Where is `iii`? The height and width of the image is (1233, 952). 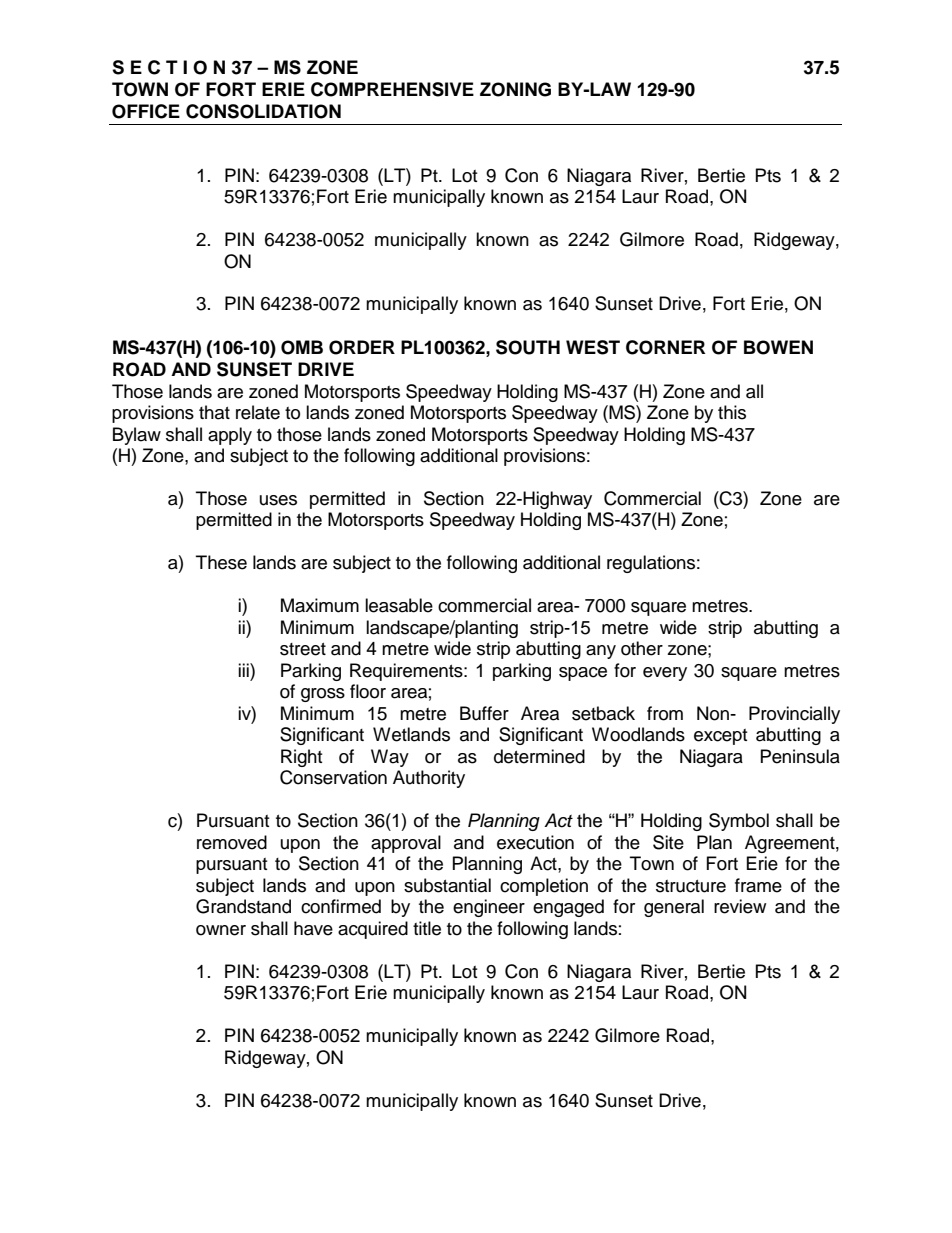
iii is located at coordinates (244, 670).
